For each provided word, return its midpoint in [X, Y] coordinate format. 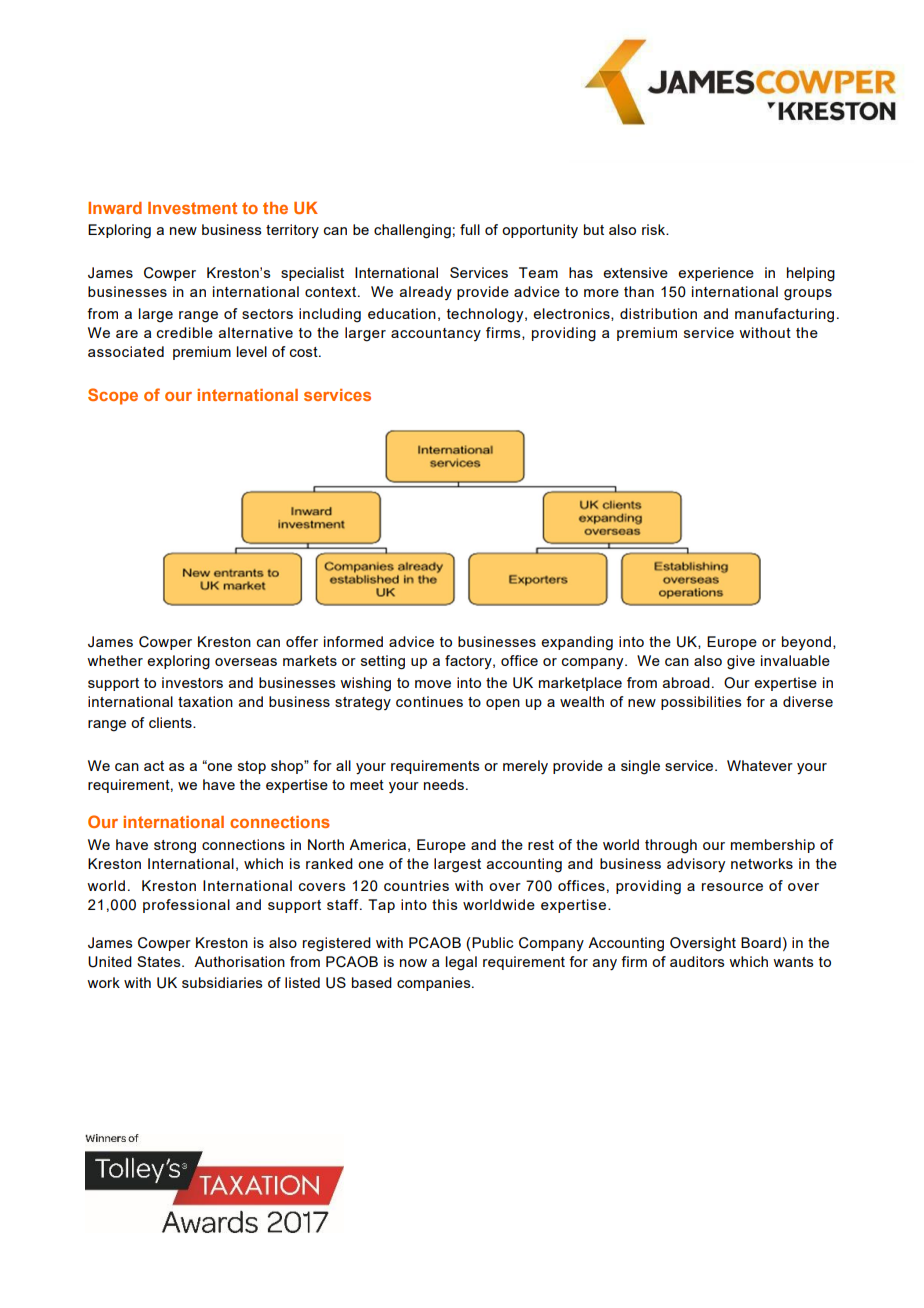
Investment [192, 208]
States [160, 961]
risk [655, 229]
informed [353, 641]
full [470, 229]
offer [302, 641]
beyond [806, 643]
